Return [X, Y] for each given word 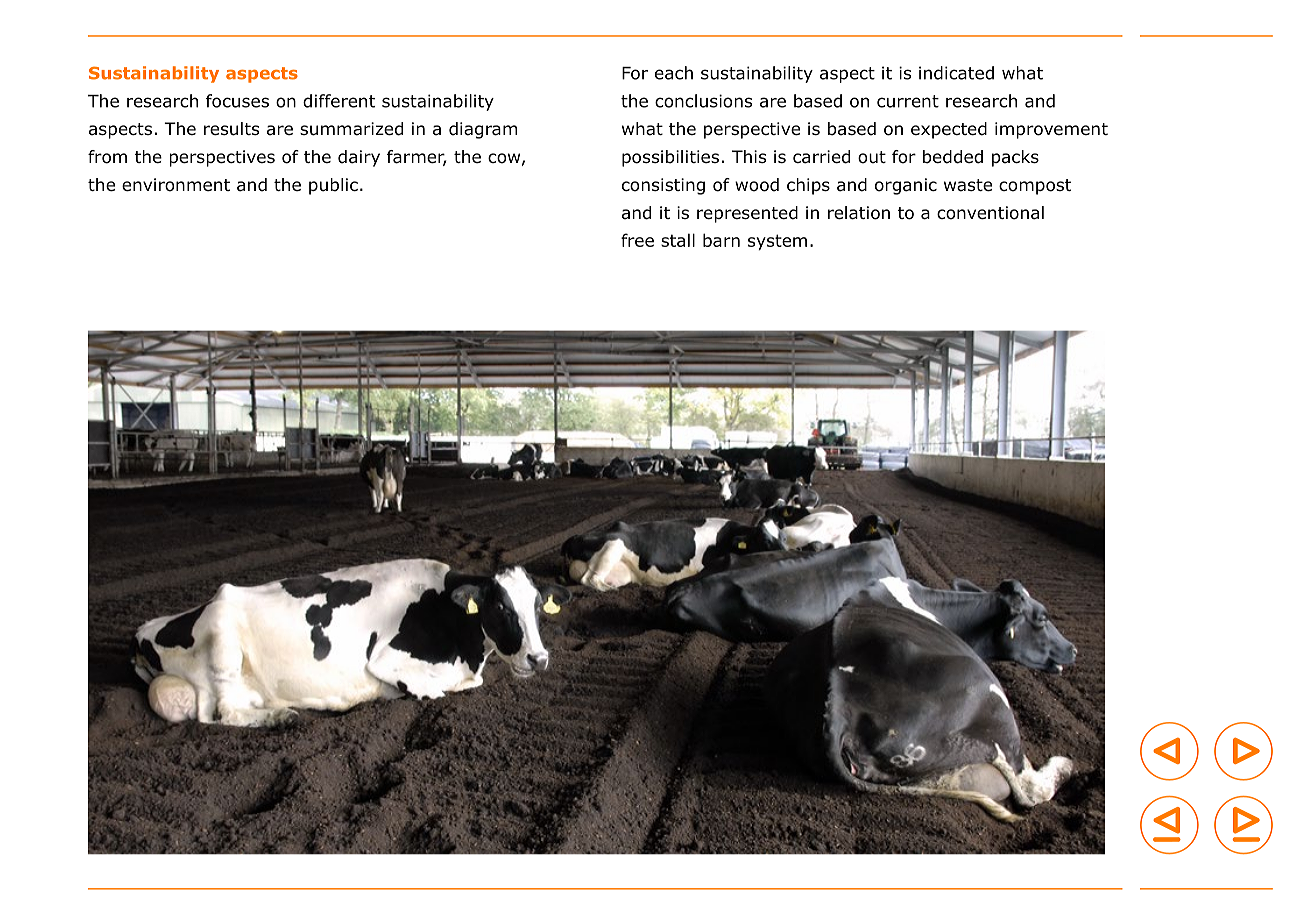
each [674, 73]
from [107, 157]
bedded [953, 157]
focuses [237, 101]
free [637, 240]
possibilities [670, 158]
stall [678, 240]
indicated [956, 73]
